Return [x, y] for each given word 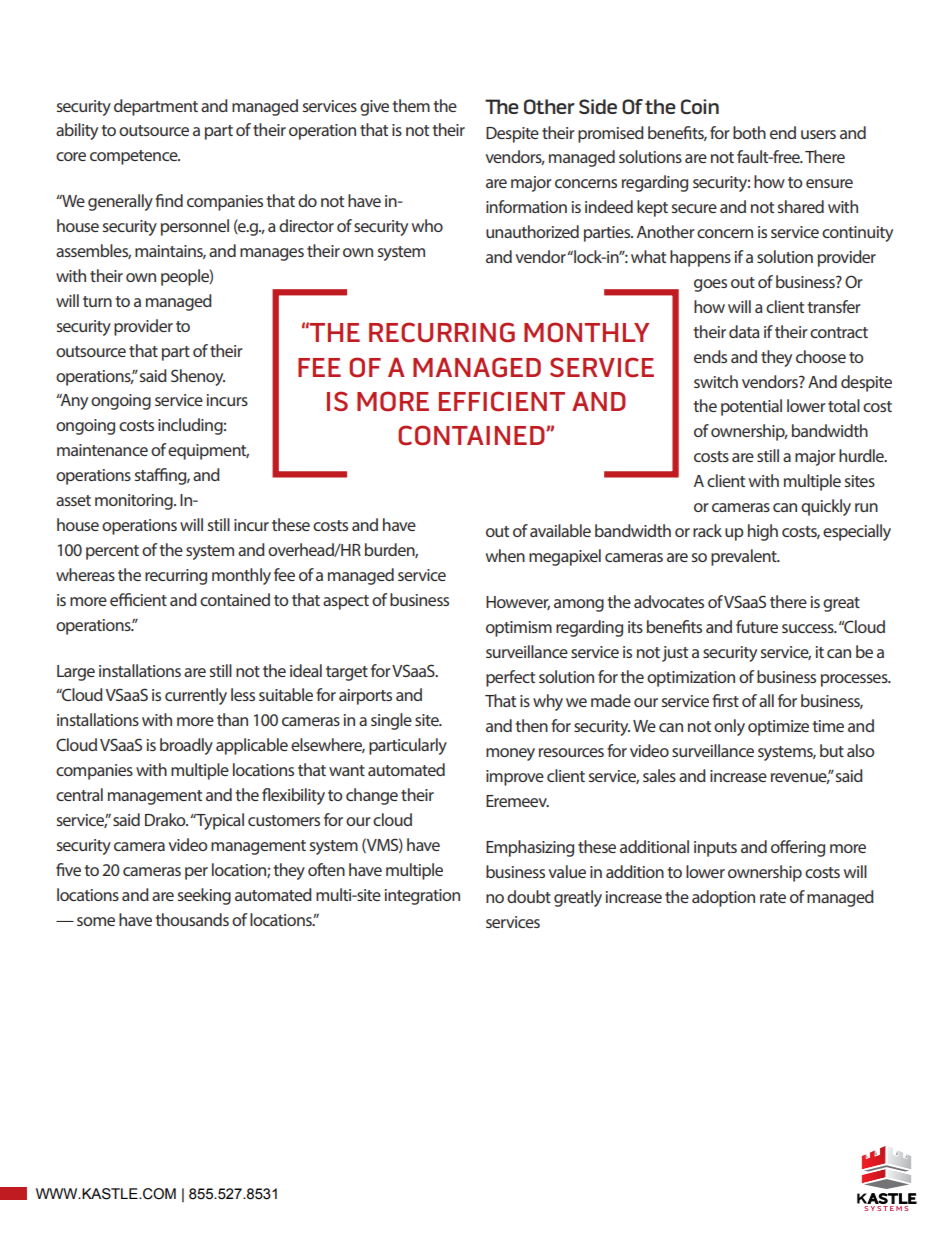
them [411, 105]
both [749, 132]
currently [196, 696]
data [744, 331]
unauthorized [532, 231]
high [763, 532]
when [505, 555]
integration [422, 897]
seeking [204, 896]
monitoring [135, 502]
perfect [510, 678]
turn [97, 301]
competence [135, 157]
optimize [778, 728]
